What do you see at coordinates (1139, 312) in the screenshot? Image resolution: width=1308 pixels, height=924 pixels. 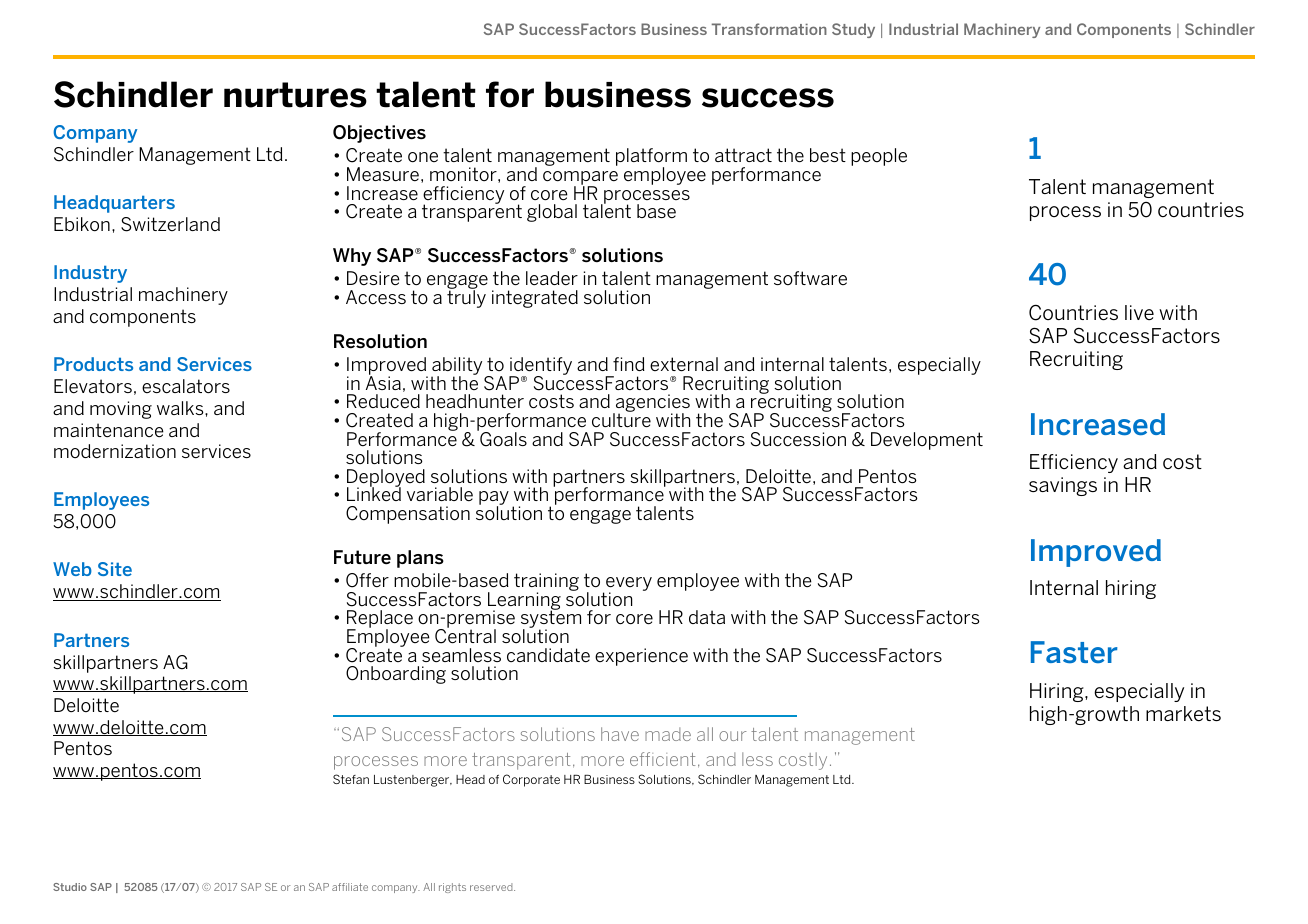 I see `live` at bounding box center [1139, 312].
